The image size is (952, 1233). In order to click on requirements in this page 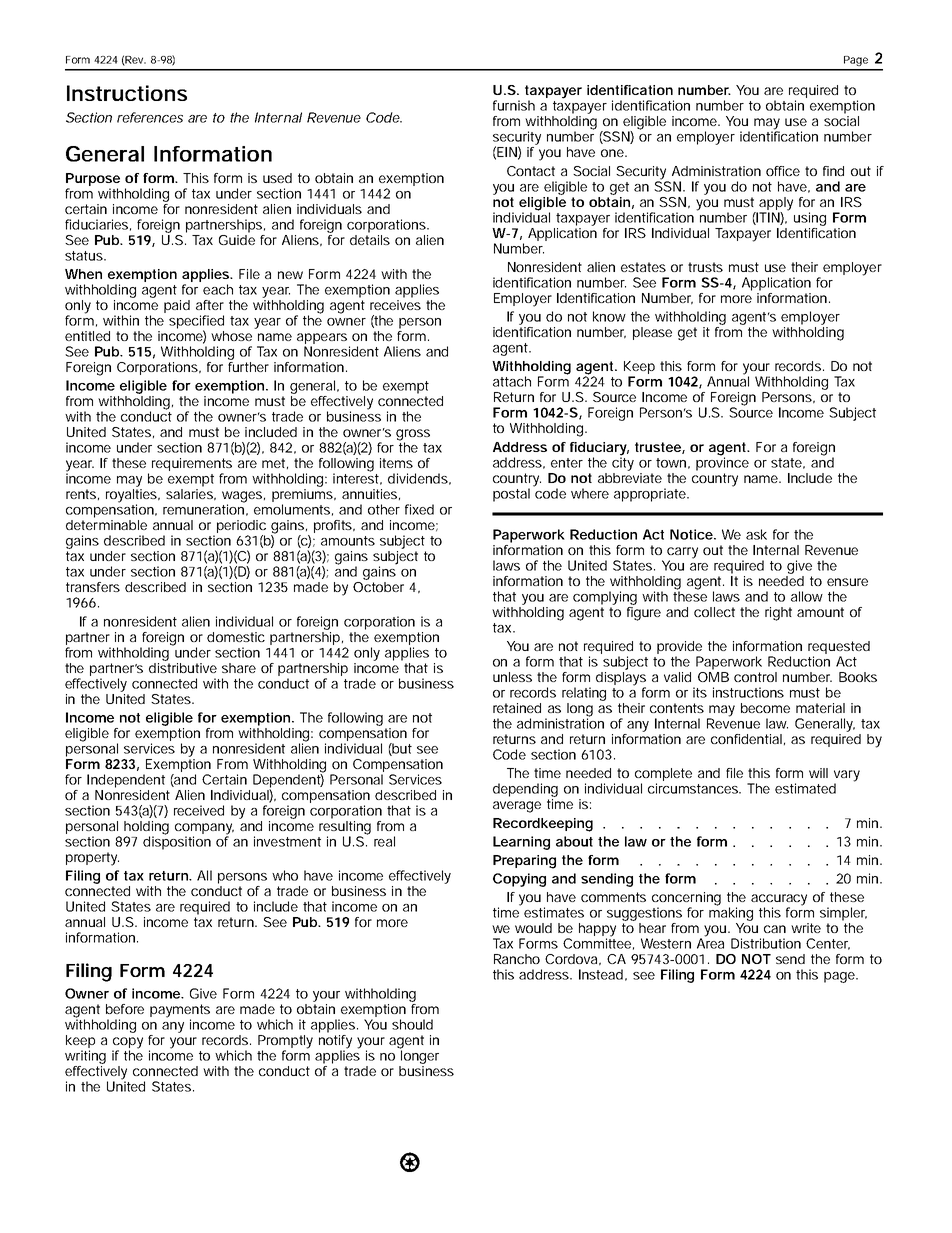, I will do `click(192, 466)`.
